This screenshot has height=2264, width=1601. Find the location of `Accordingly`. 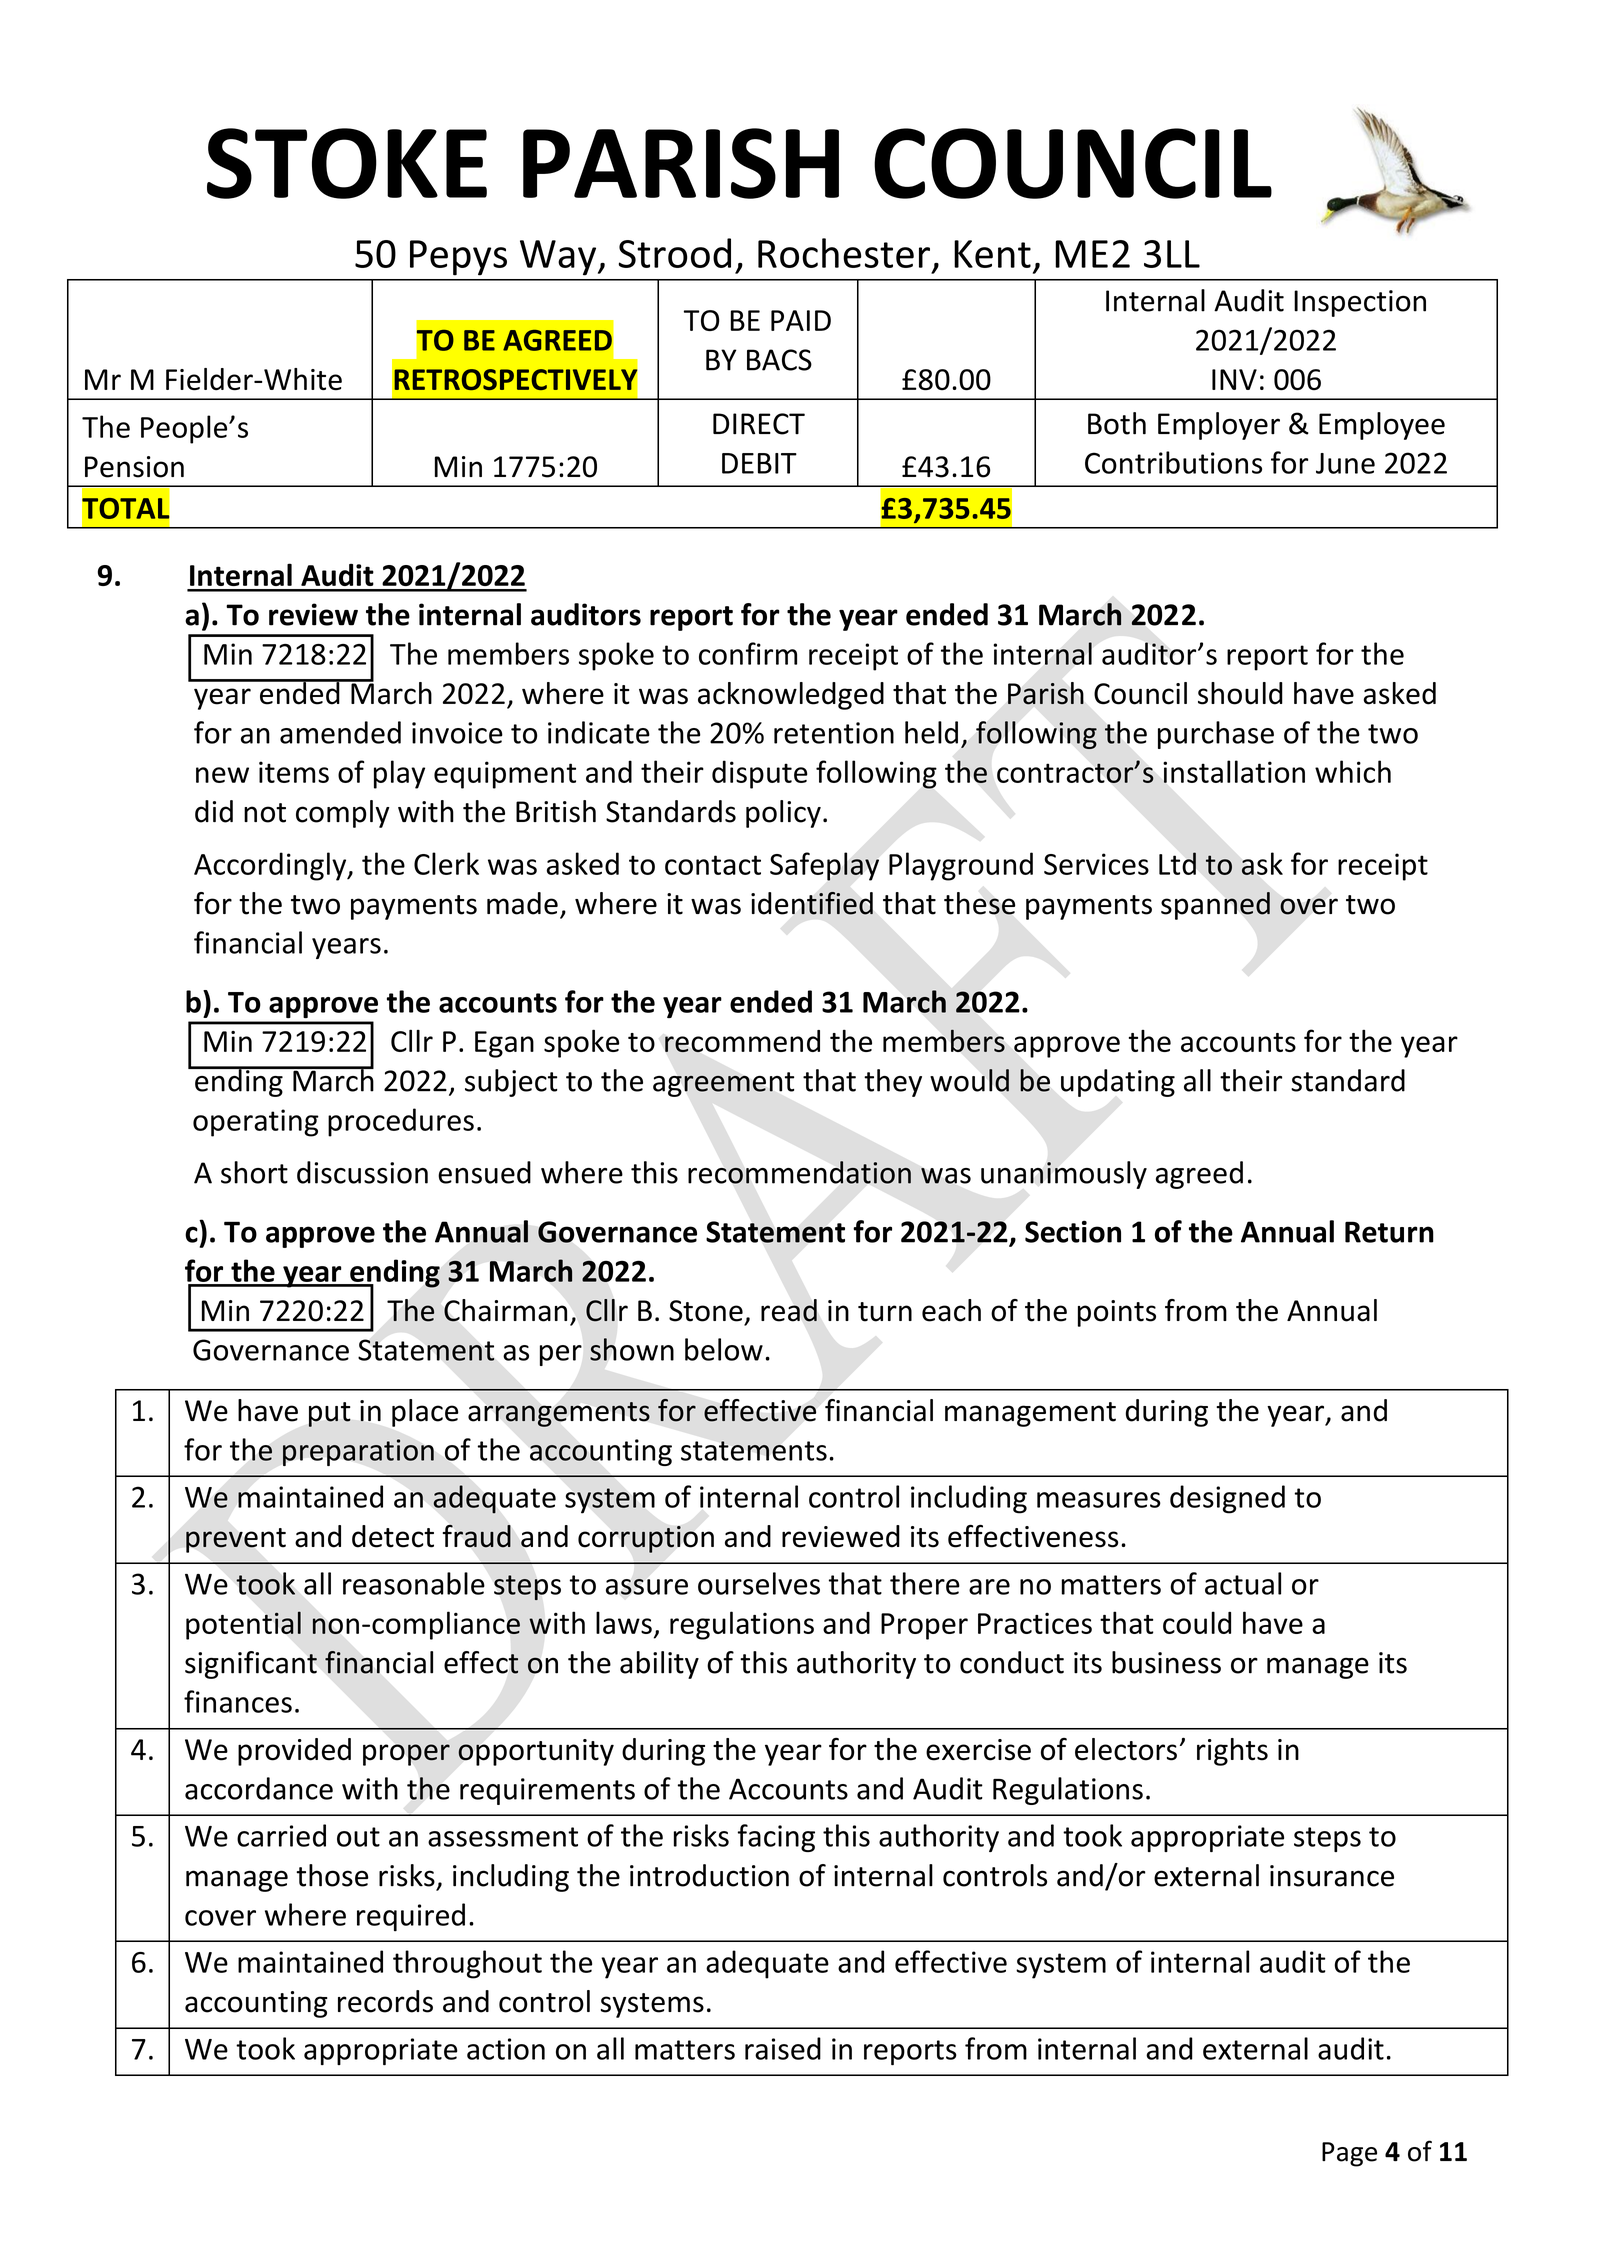

Accordingly is located at coordinates (271, 866).
